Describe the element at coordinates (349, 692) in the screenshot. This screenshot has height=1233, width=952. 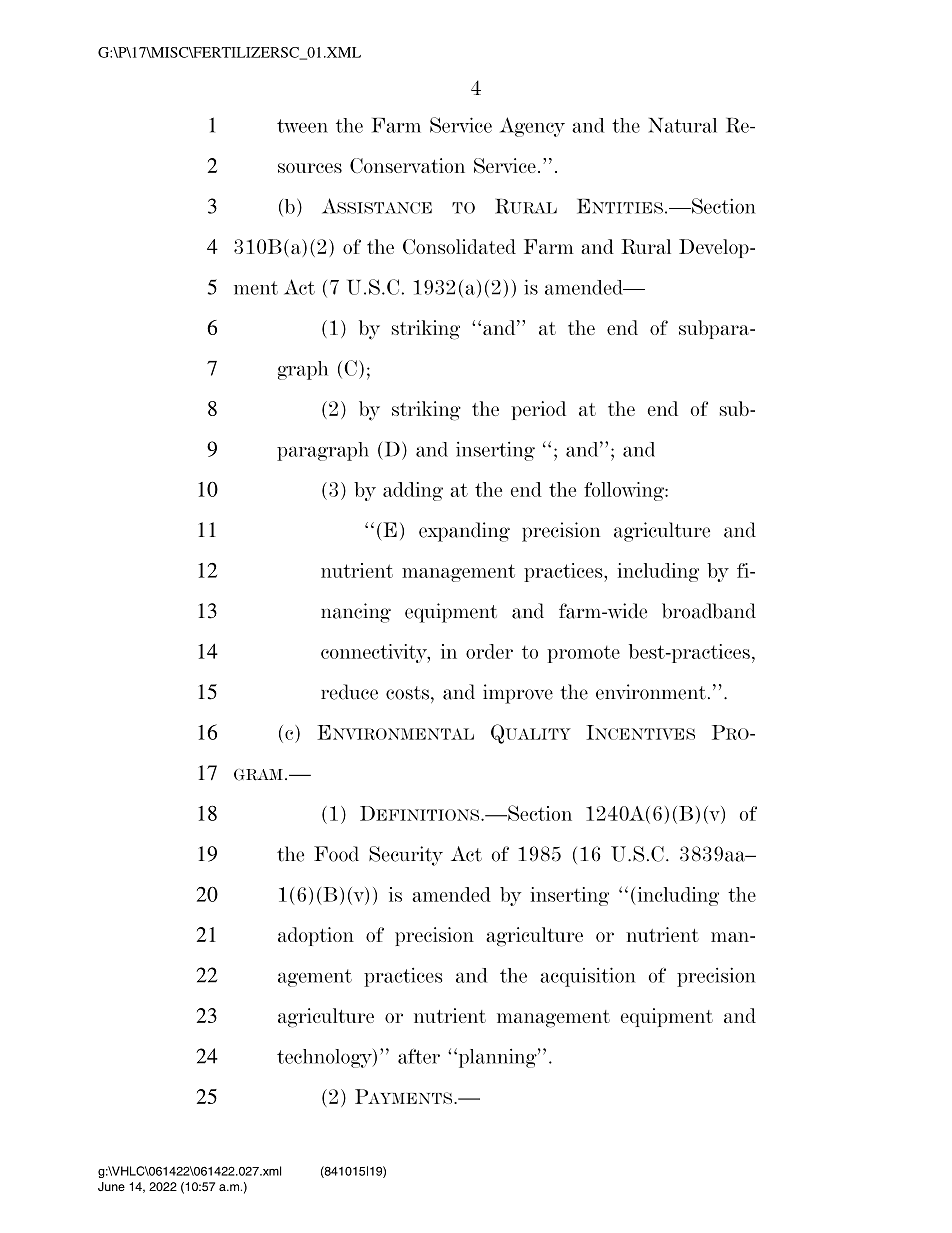
I see `reduce` at that location.
